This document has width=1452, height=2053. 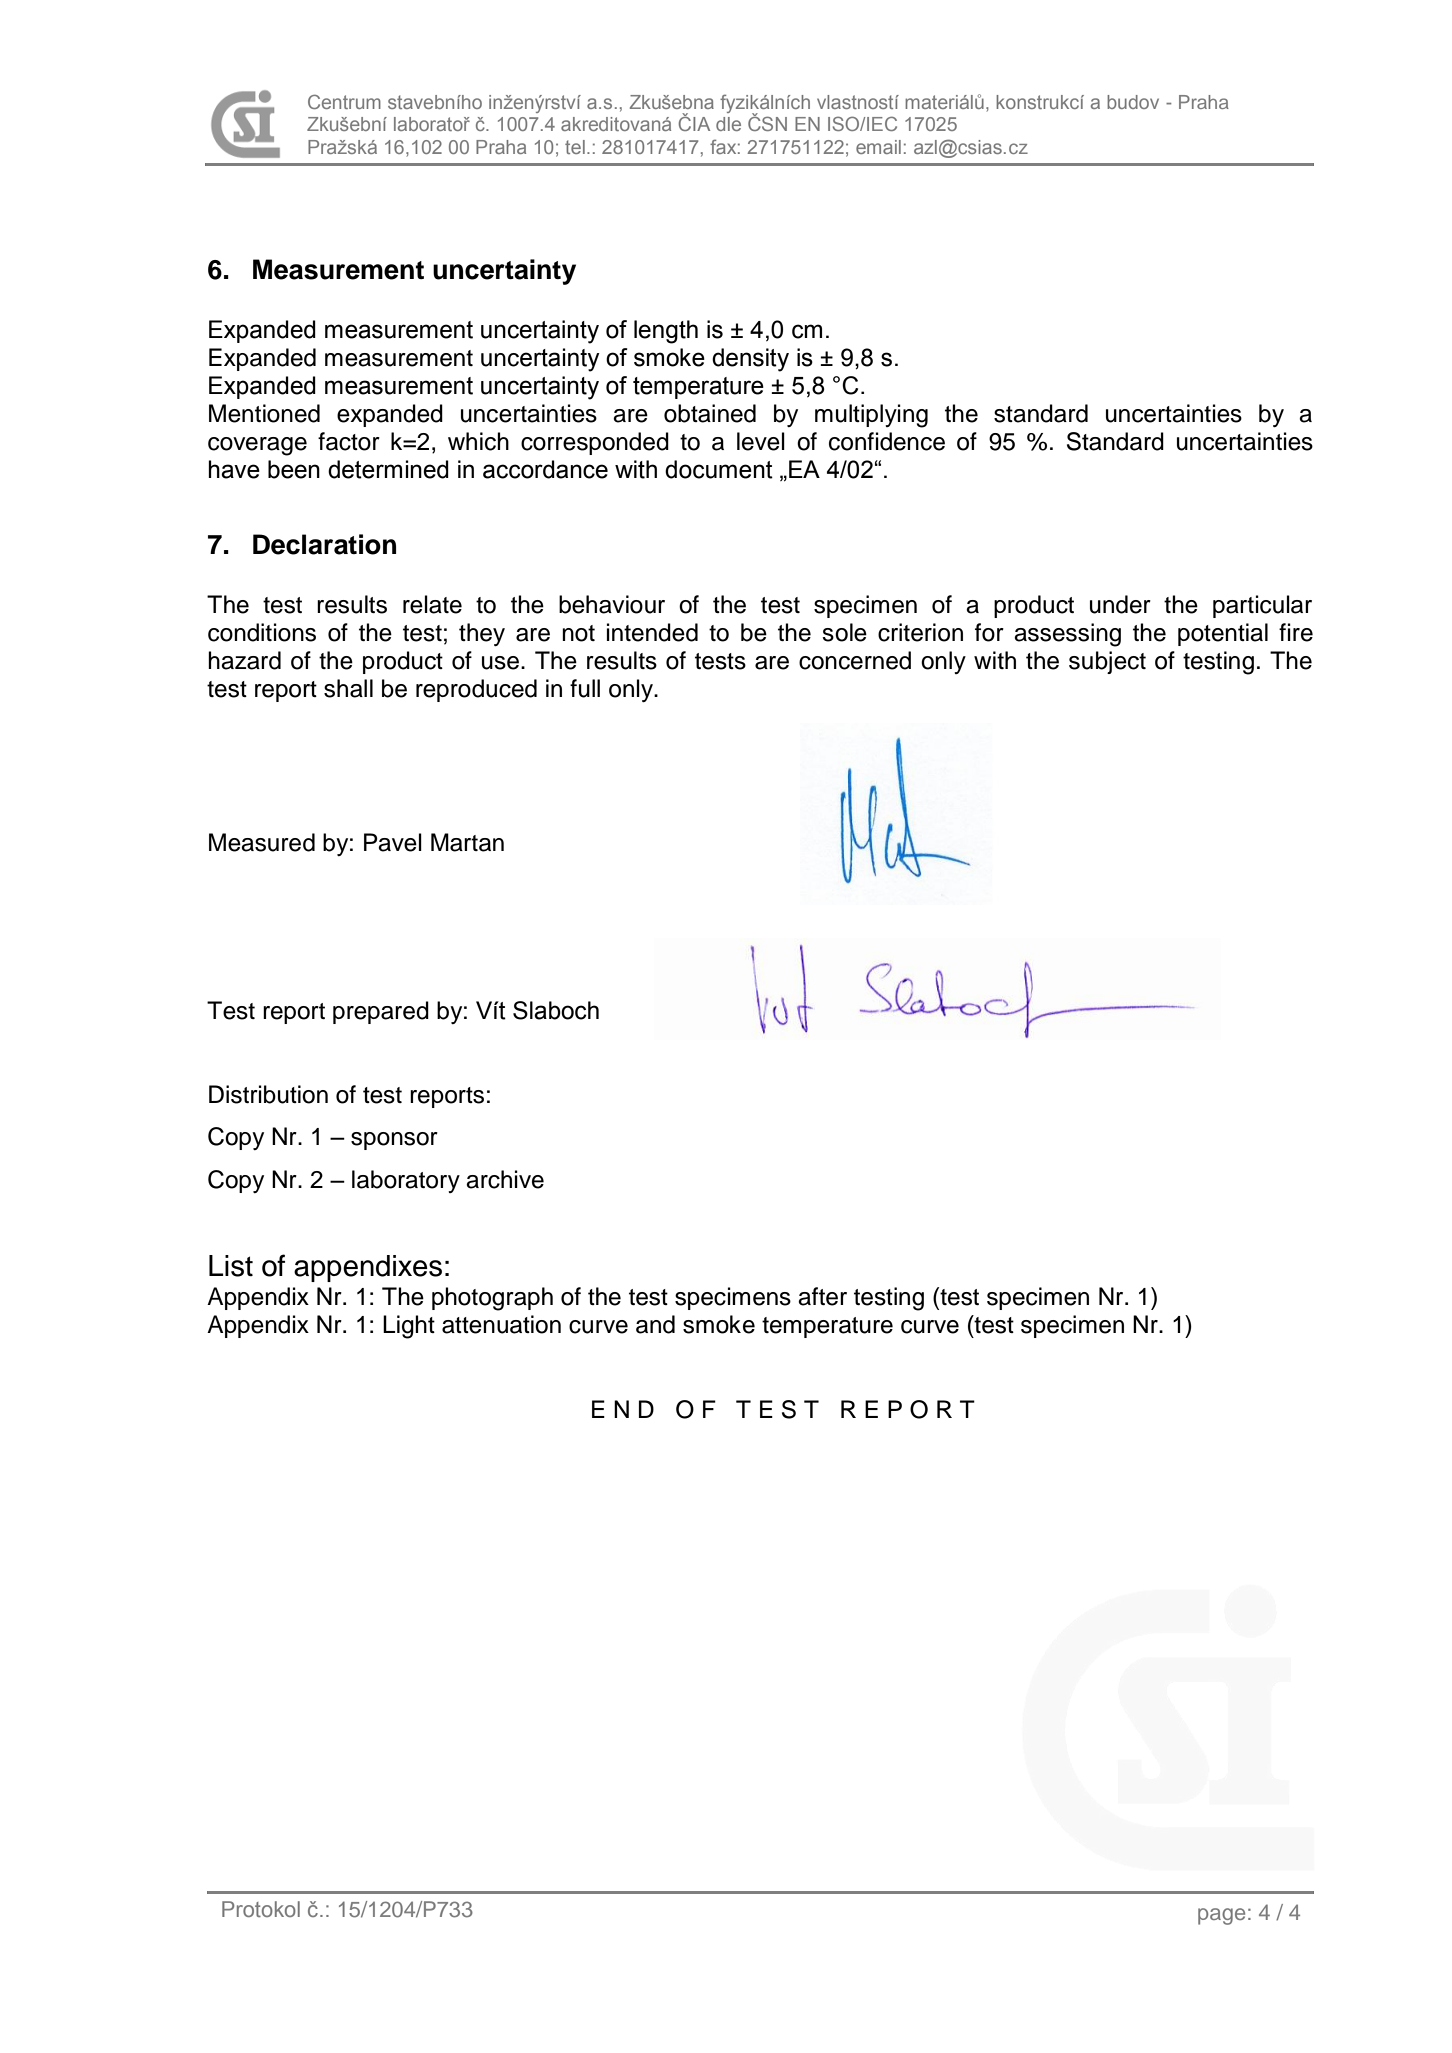 What do you see at coordinates (409, 1327) in the document?
I see `Light` at bounding box center [409, 1327].
